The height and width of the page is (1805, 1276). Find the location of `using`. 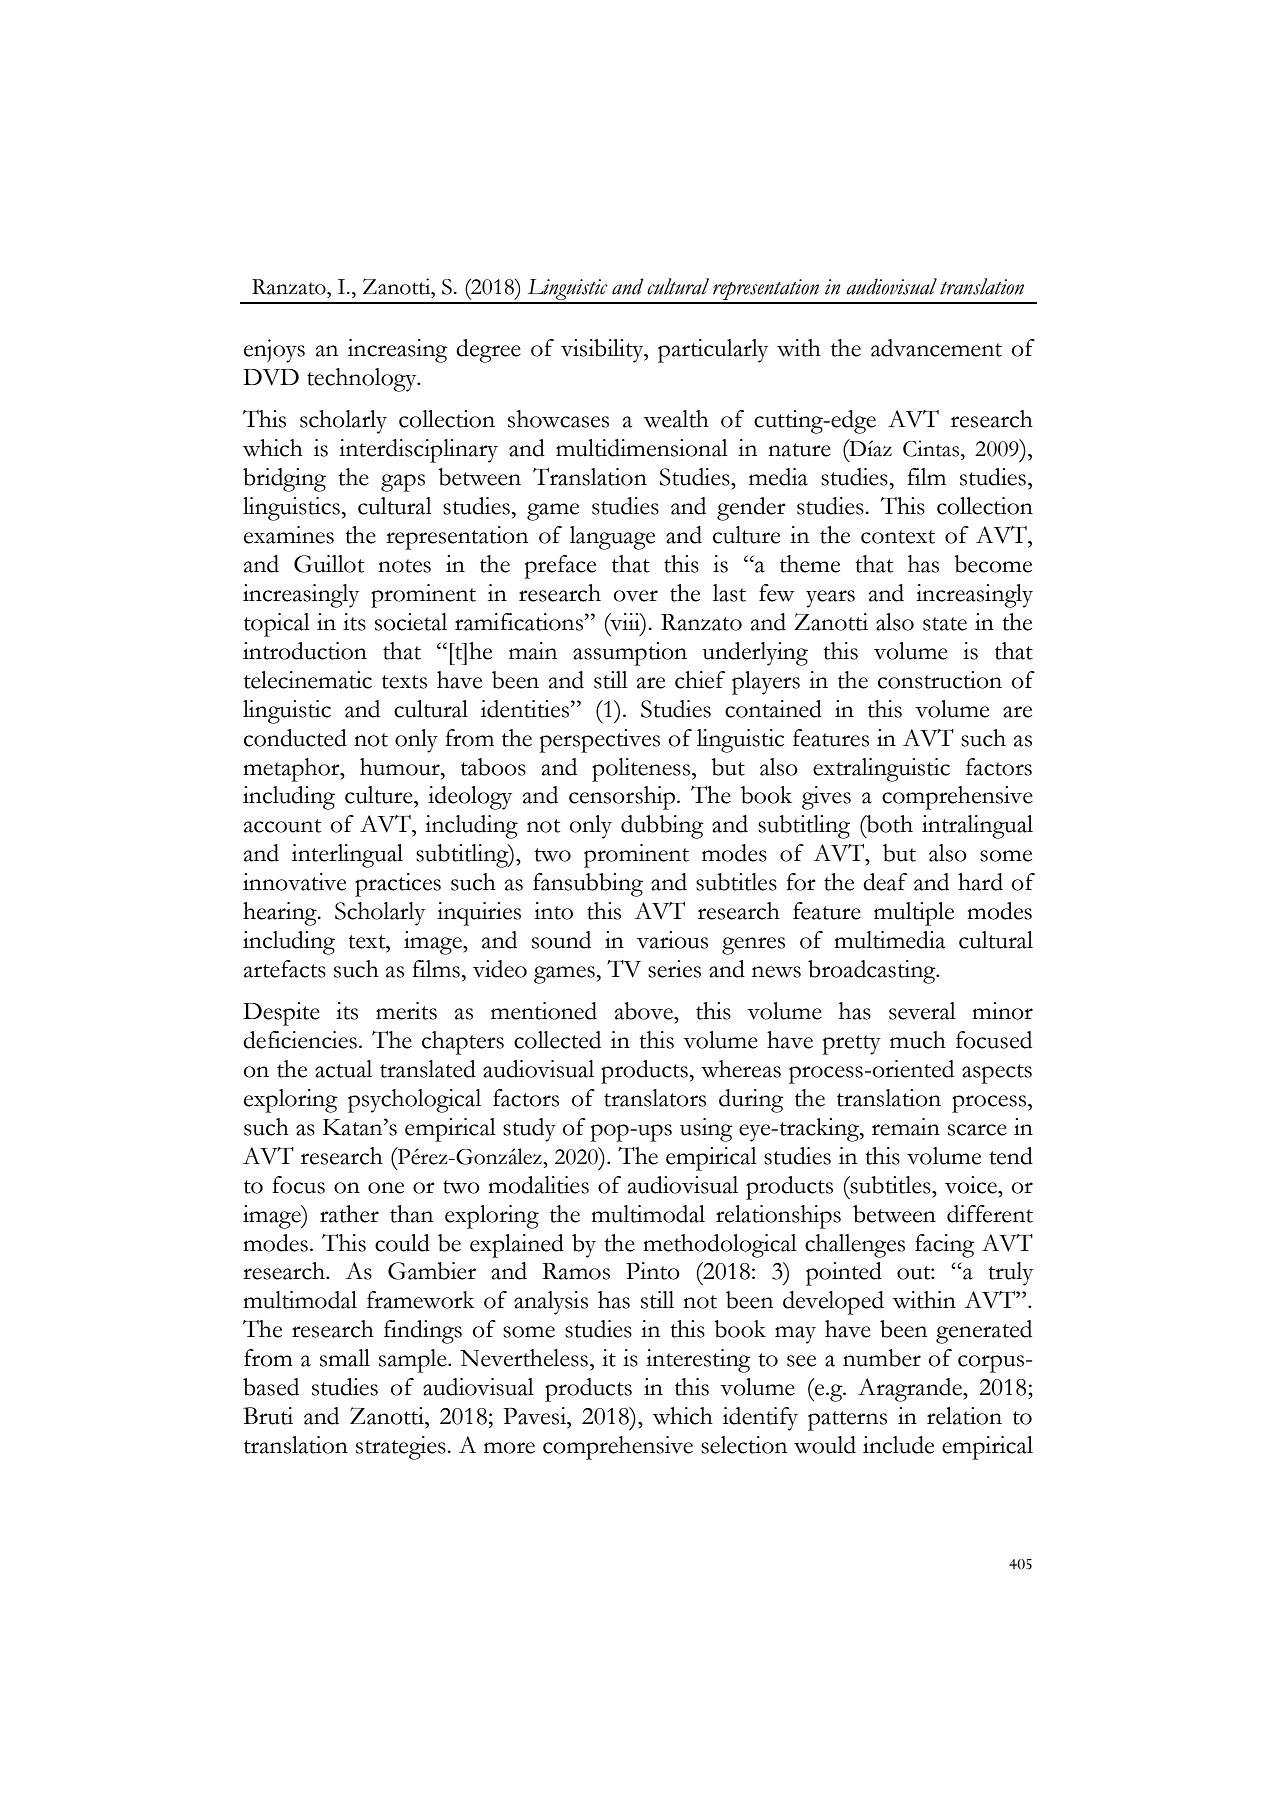

using is located at coordinates (706, 1130).
